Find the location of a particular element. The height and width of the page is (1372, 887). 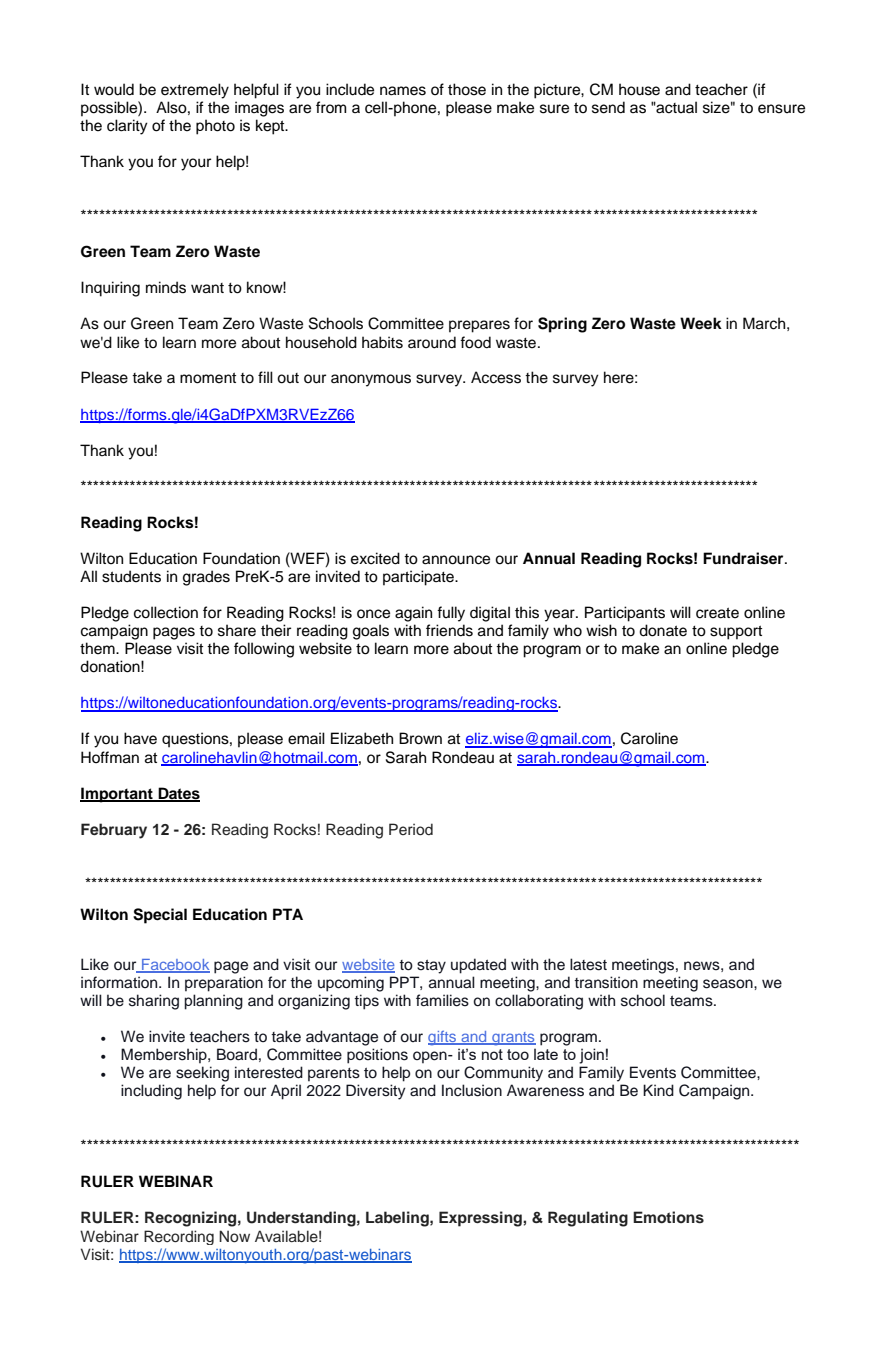

Expressing is located at coordinates (481, 1219).
